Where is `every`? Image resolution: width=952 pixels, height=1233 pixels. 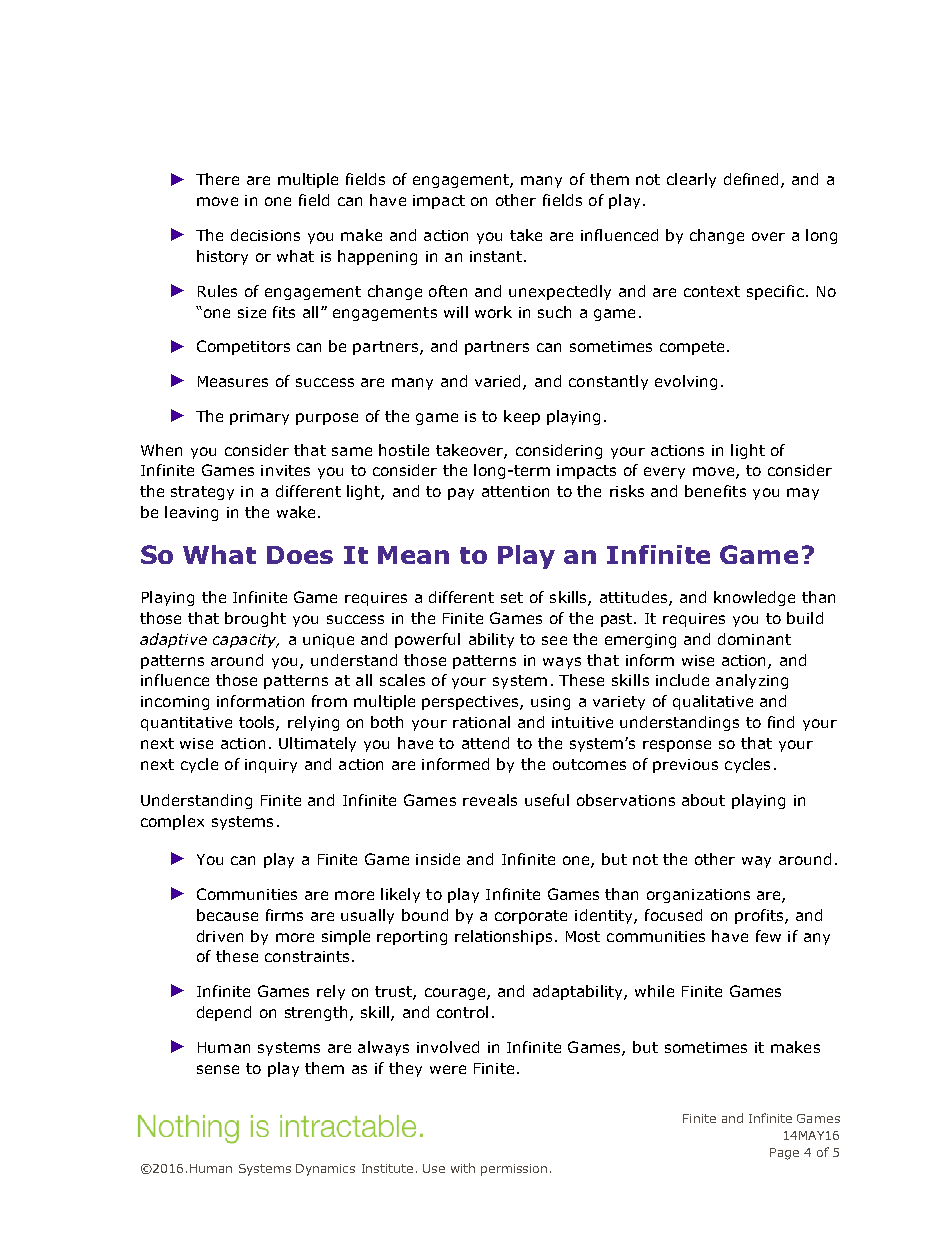 every is located at coordinates (664, 473).
